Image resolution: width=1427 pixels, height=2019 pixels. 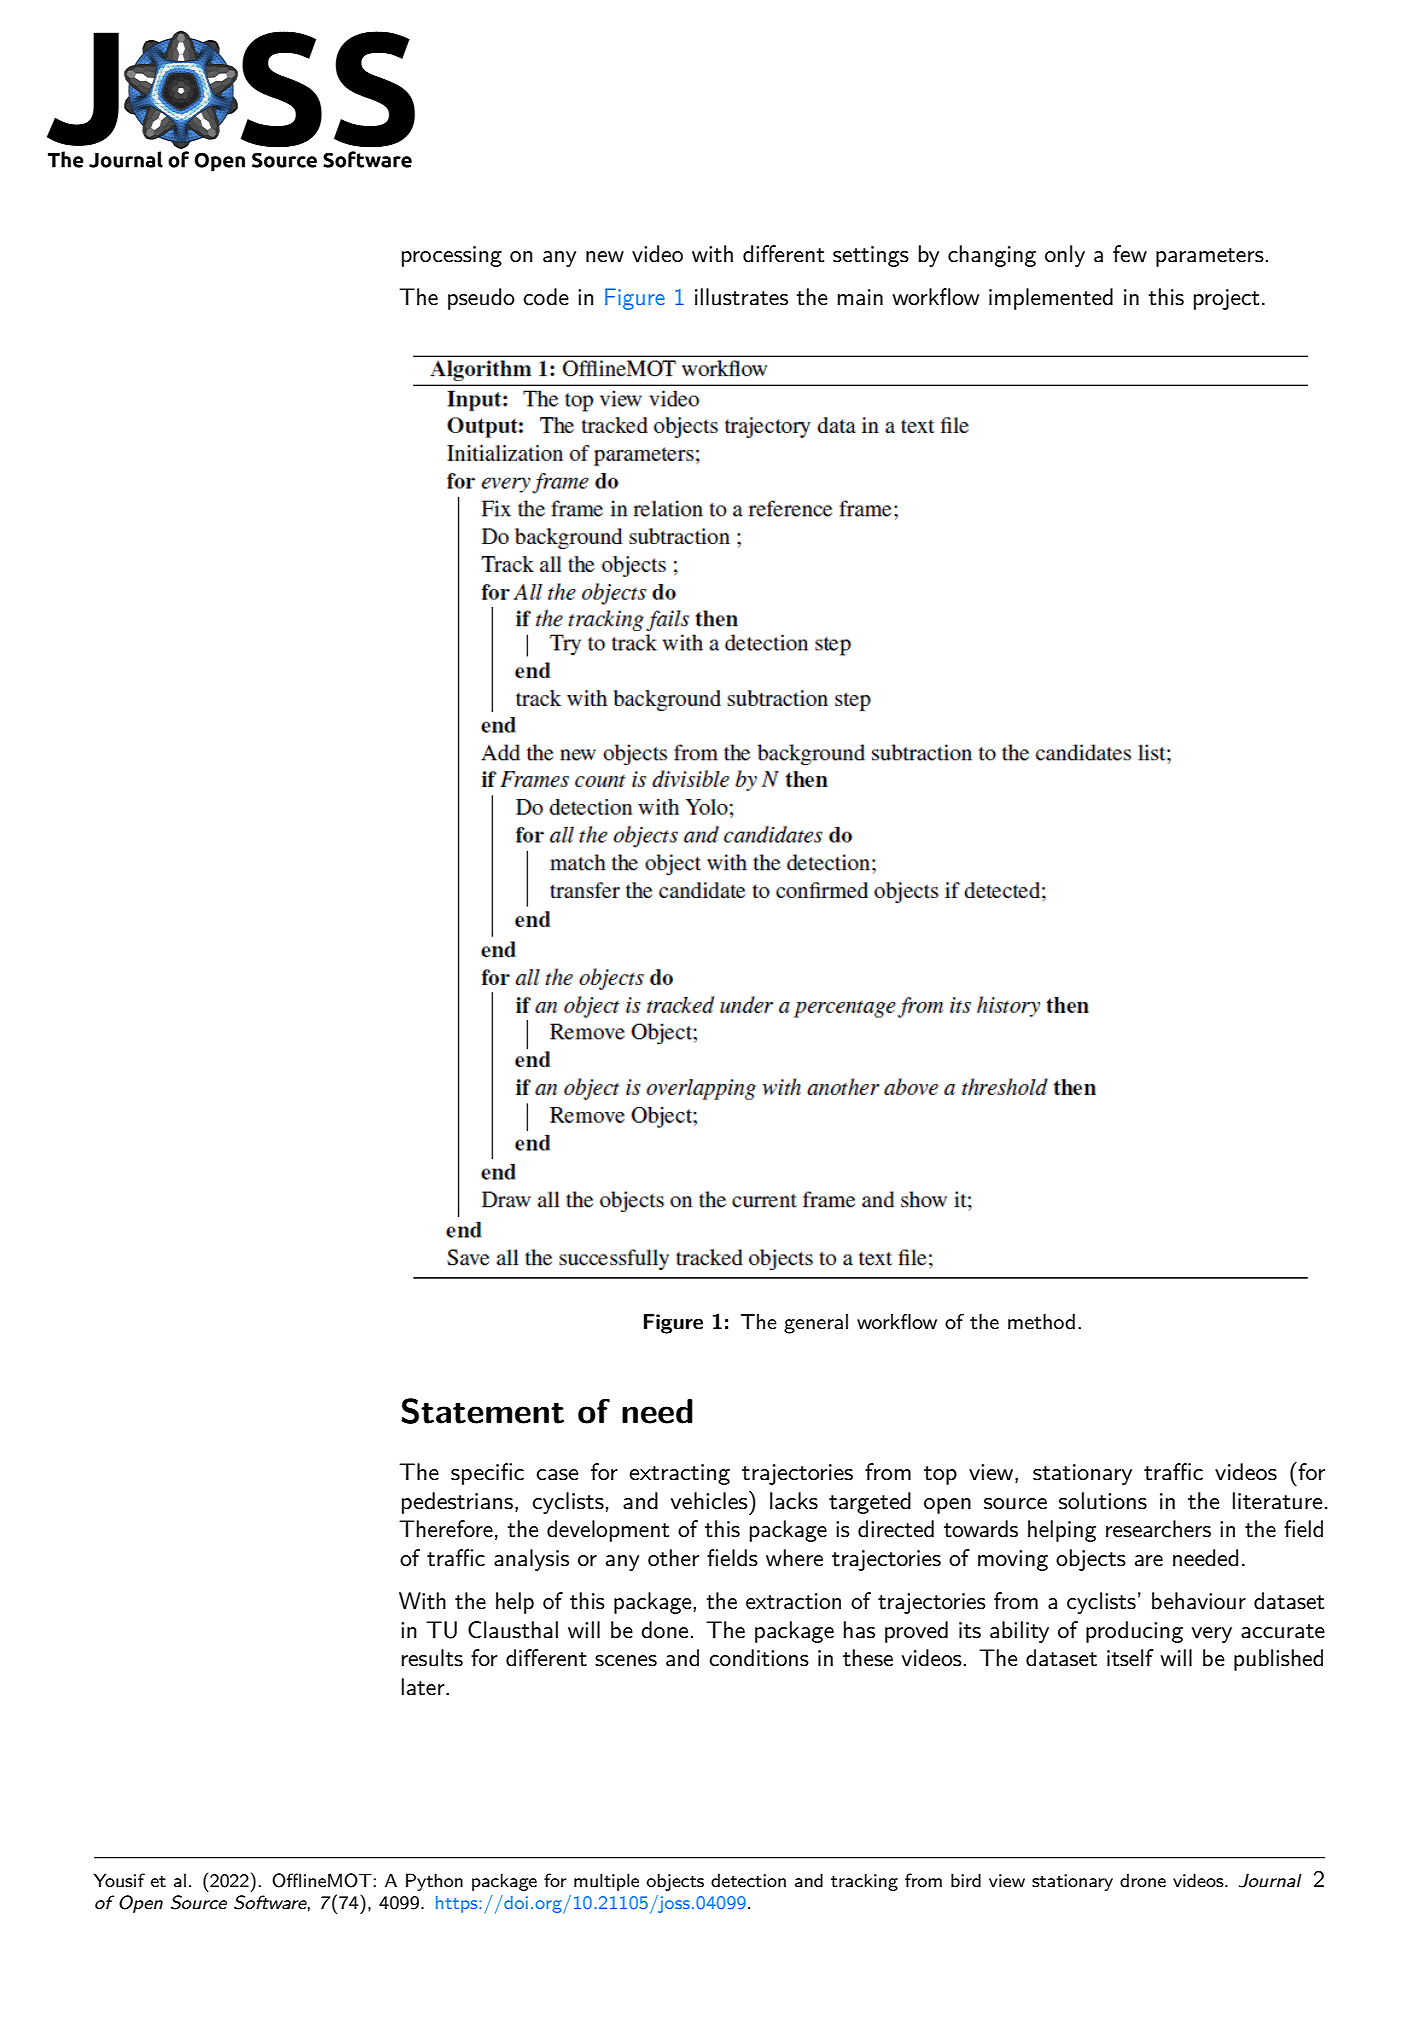 What do you see at coordinates (816, 1324) in the image?
I see `general` at bounding box center [816, 1324].
